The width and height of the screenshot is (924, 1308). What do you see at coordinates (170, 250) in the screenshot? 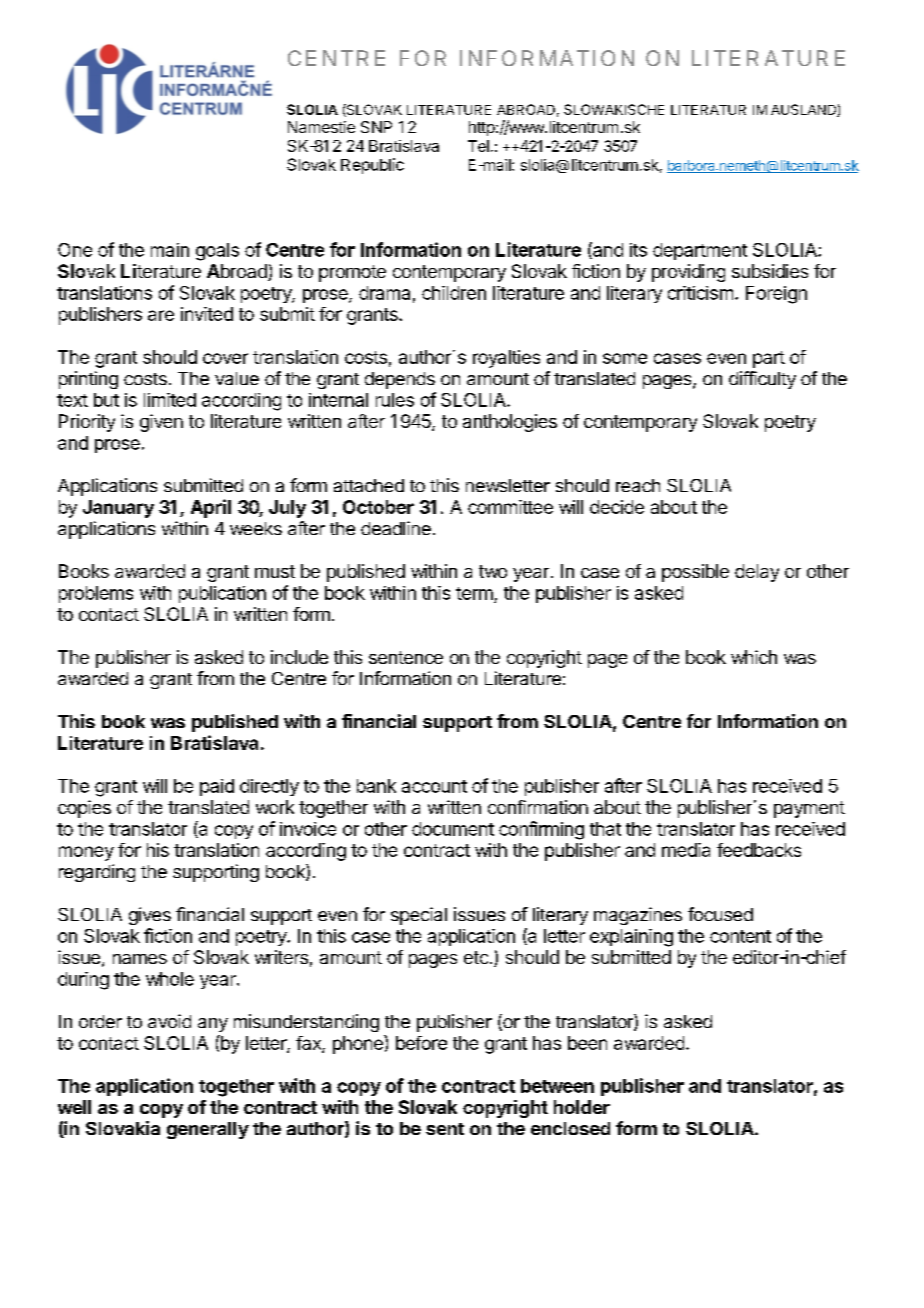
I see `main` at bounding box center [170, 250].
